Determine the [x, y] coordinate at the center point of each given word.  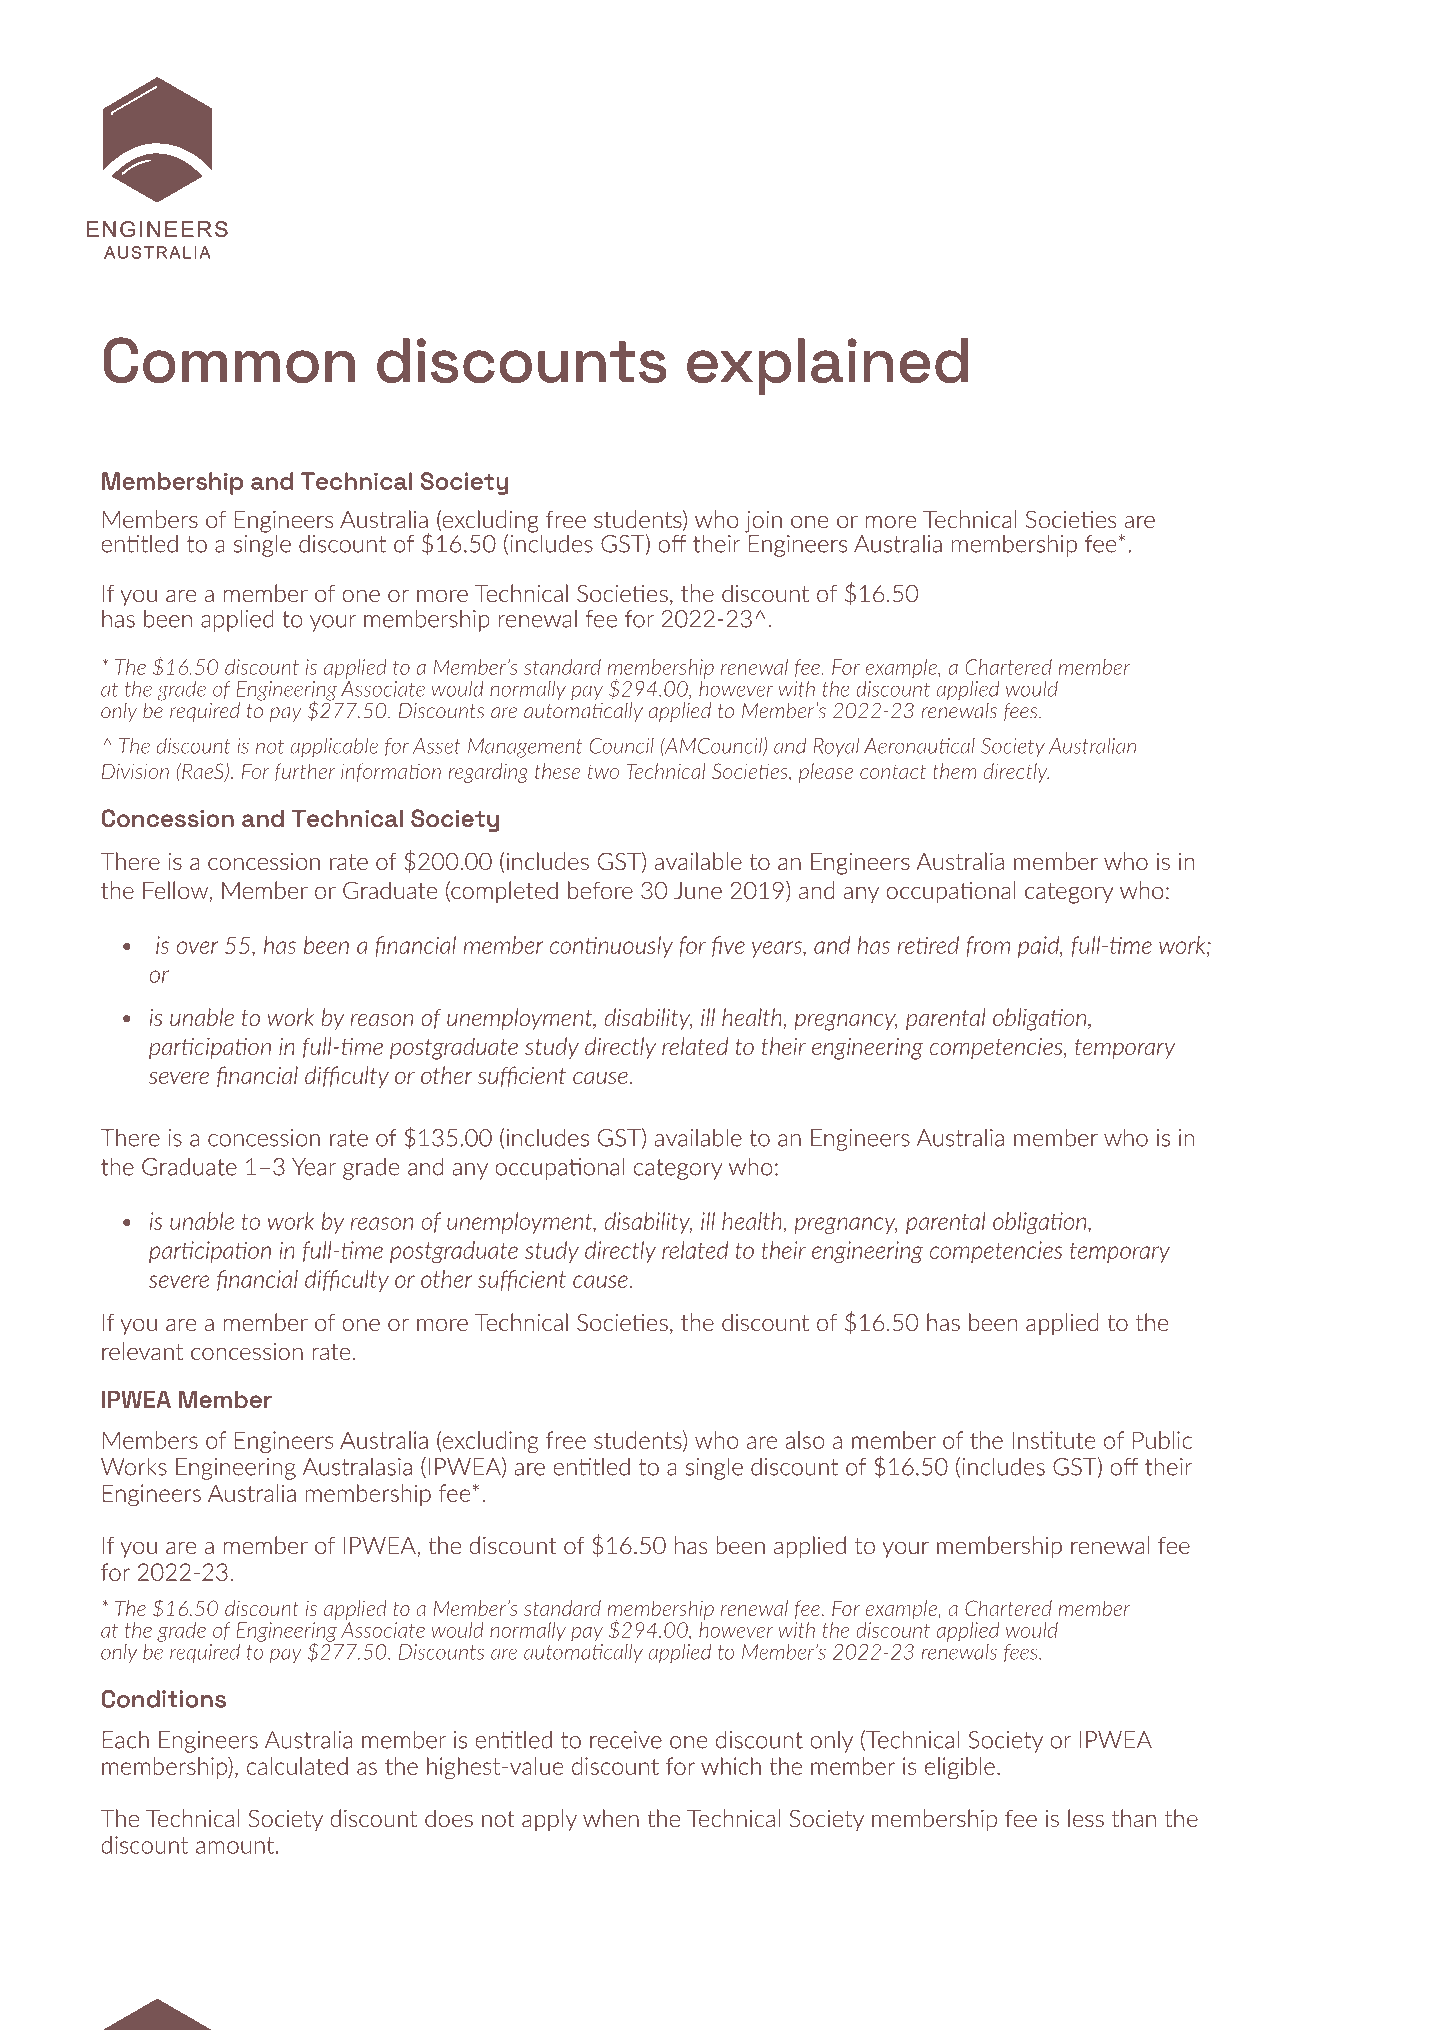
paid [1039, 947]
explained [827, 366]
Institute [1053, 1440]
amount [235, 1845]
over [198, 947]
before [600, 890]
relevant [142, 1351]
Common [229, 360]
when [611, 1818]
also [805, 1440]
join [763, 522]
